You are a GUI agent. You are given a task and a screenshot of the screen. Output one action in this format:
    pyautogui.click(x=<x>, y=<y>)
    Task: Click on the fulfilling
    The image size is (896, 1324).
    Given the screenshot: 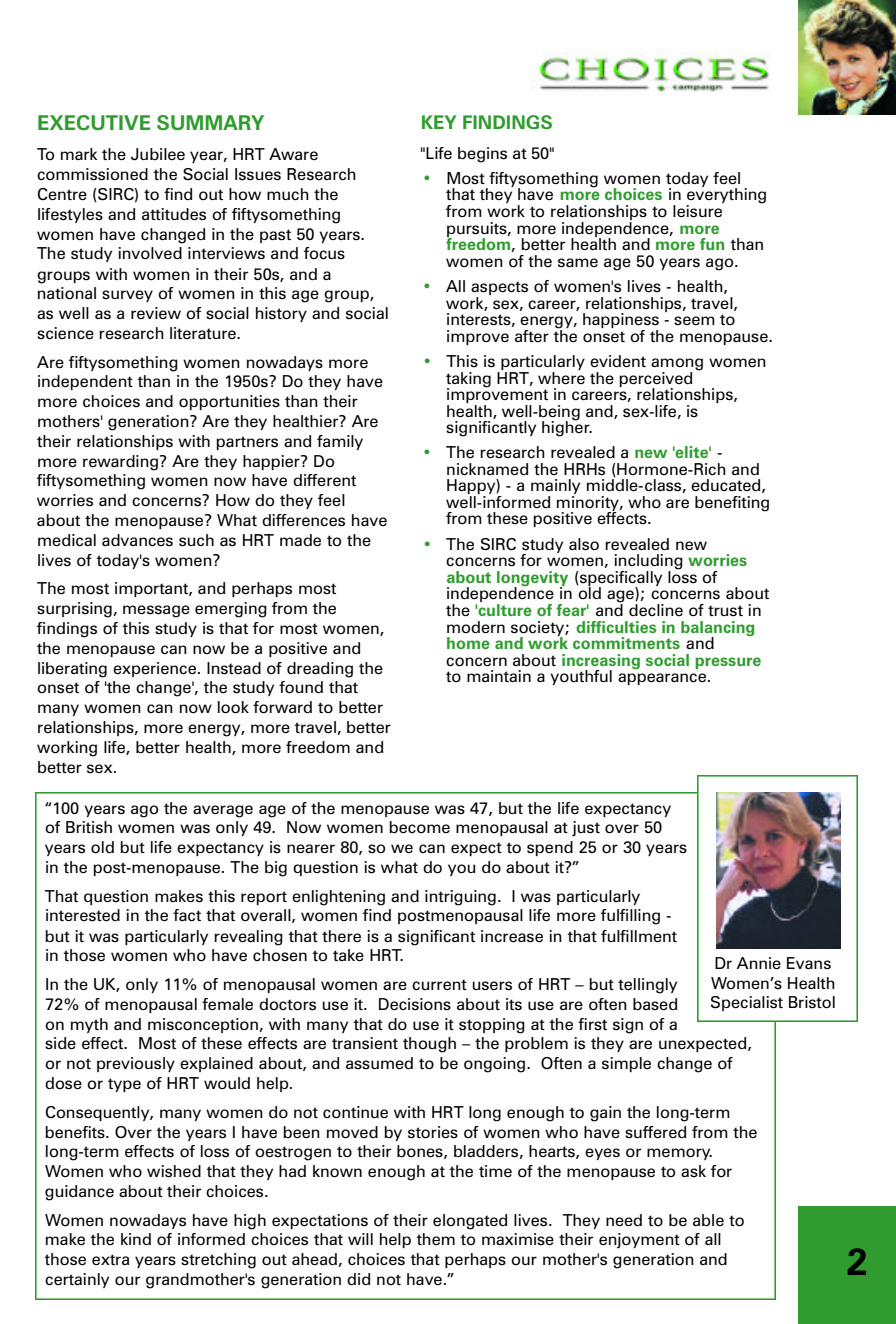 What is the action you would take?
    pyautogui.click(x=630, y=917)
